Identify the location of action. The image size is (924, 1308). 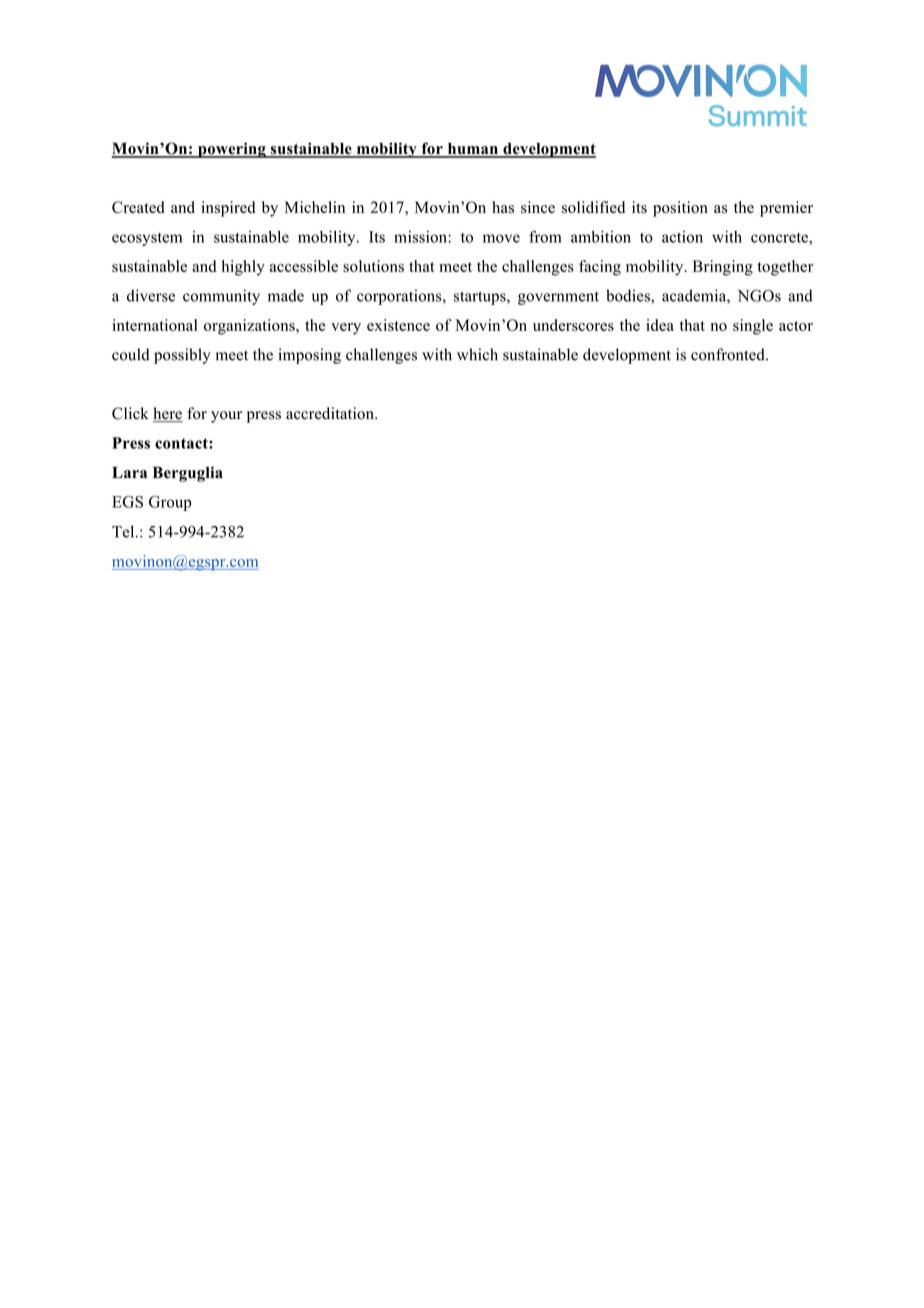
(682, 237).
